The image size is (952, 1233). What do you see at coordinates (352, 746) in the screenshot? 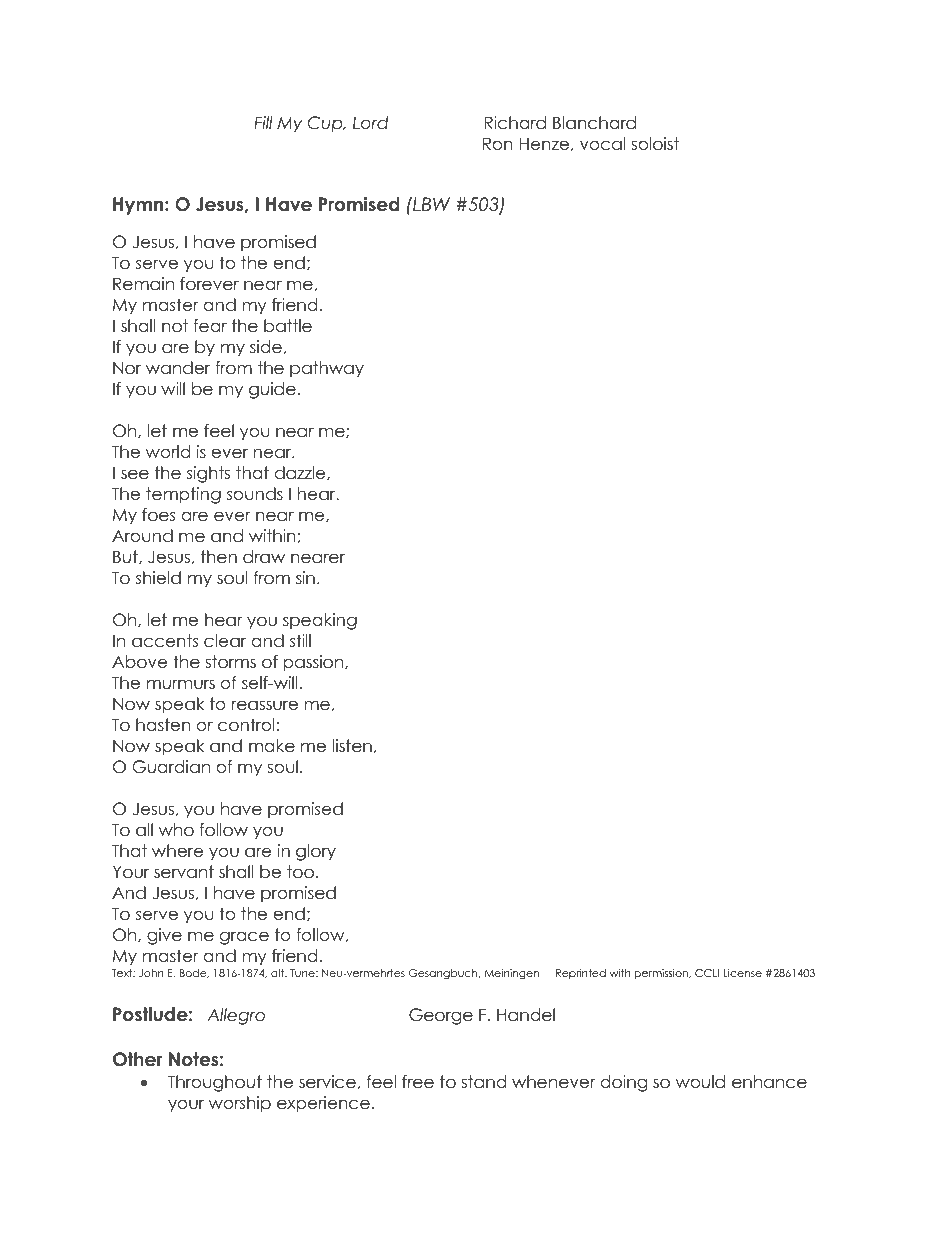
I see `listen` at bounding box center [352, 746].
